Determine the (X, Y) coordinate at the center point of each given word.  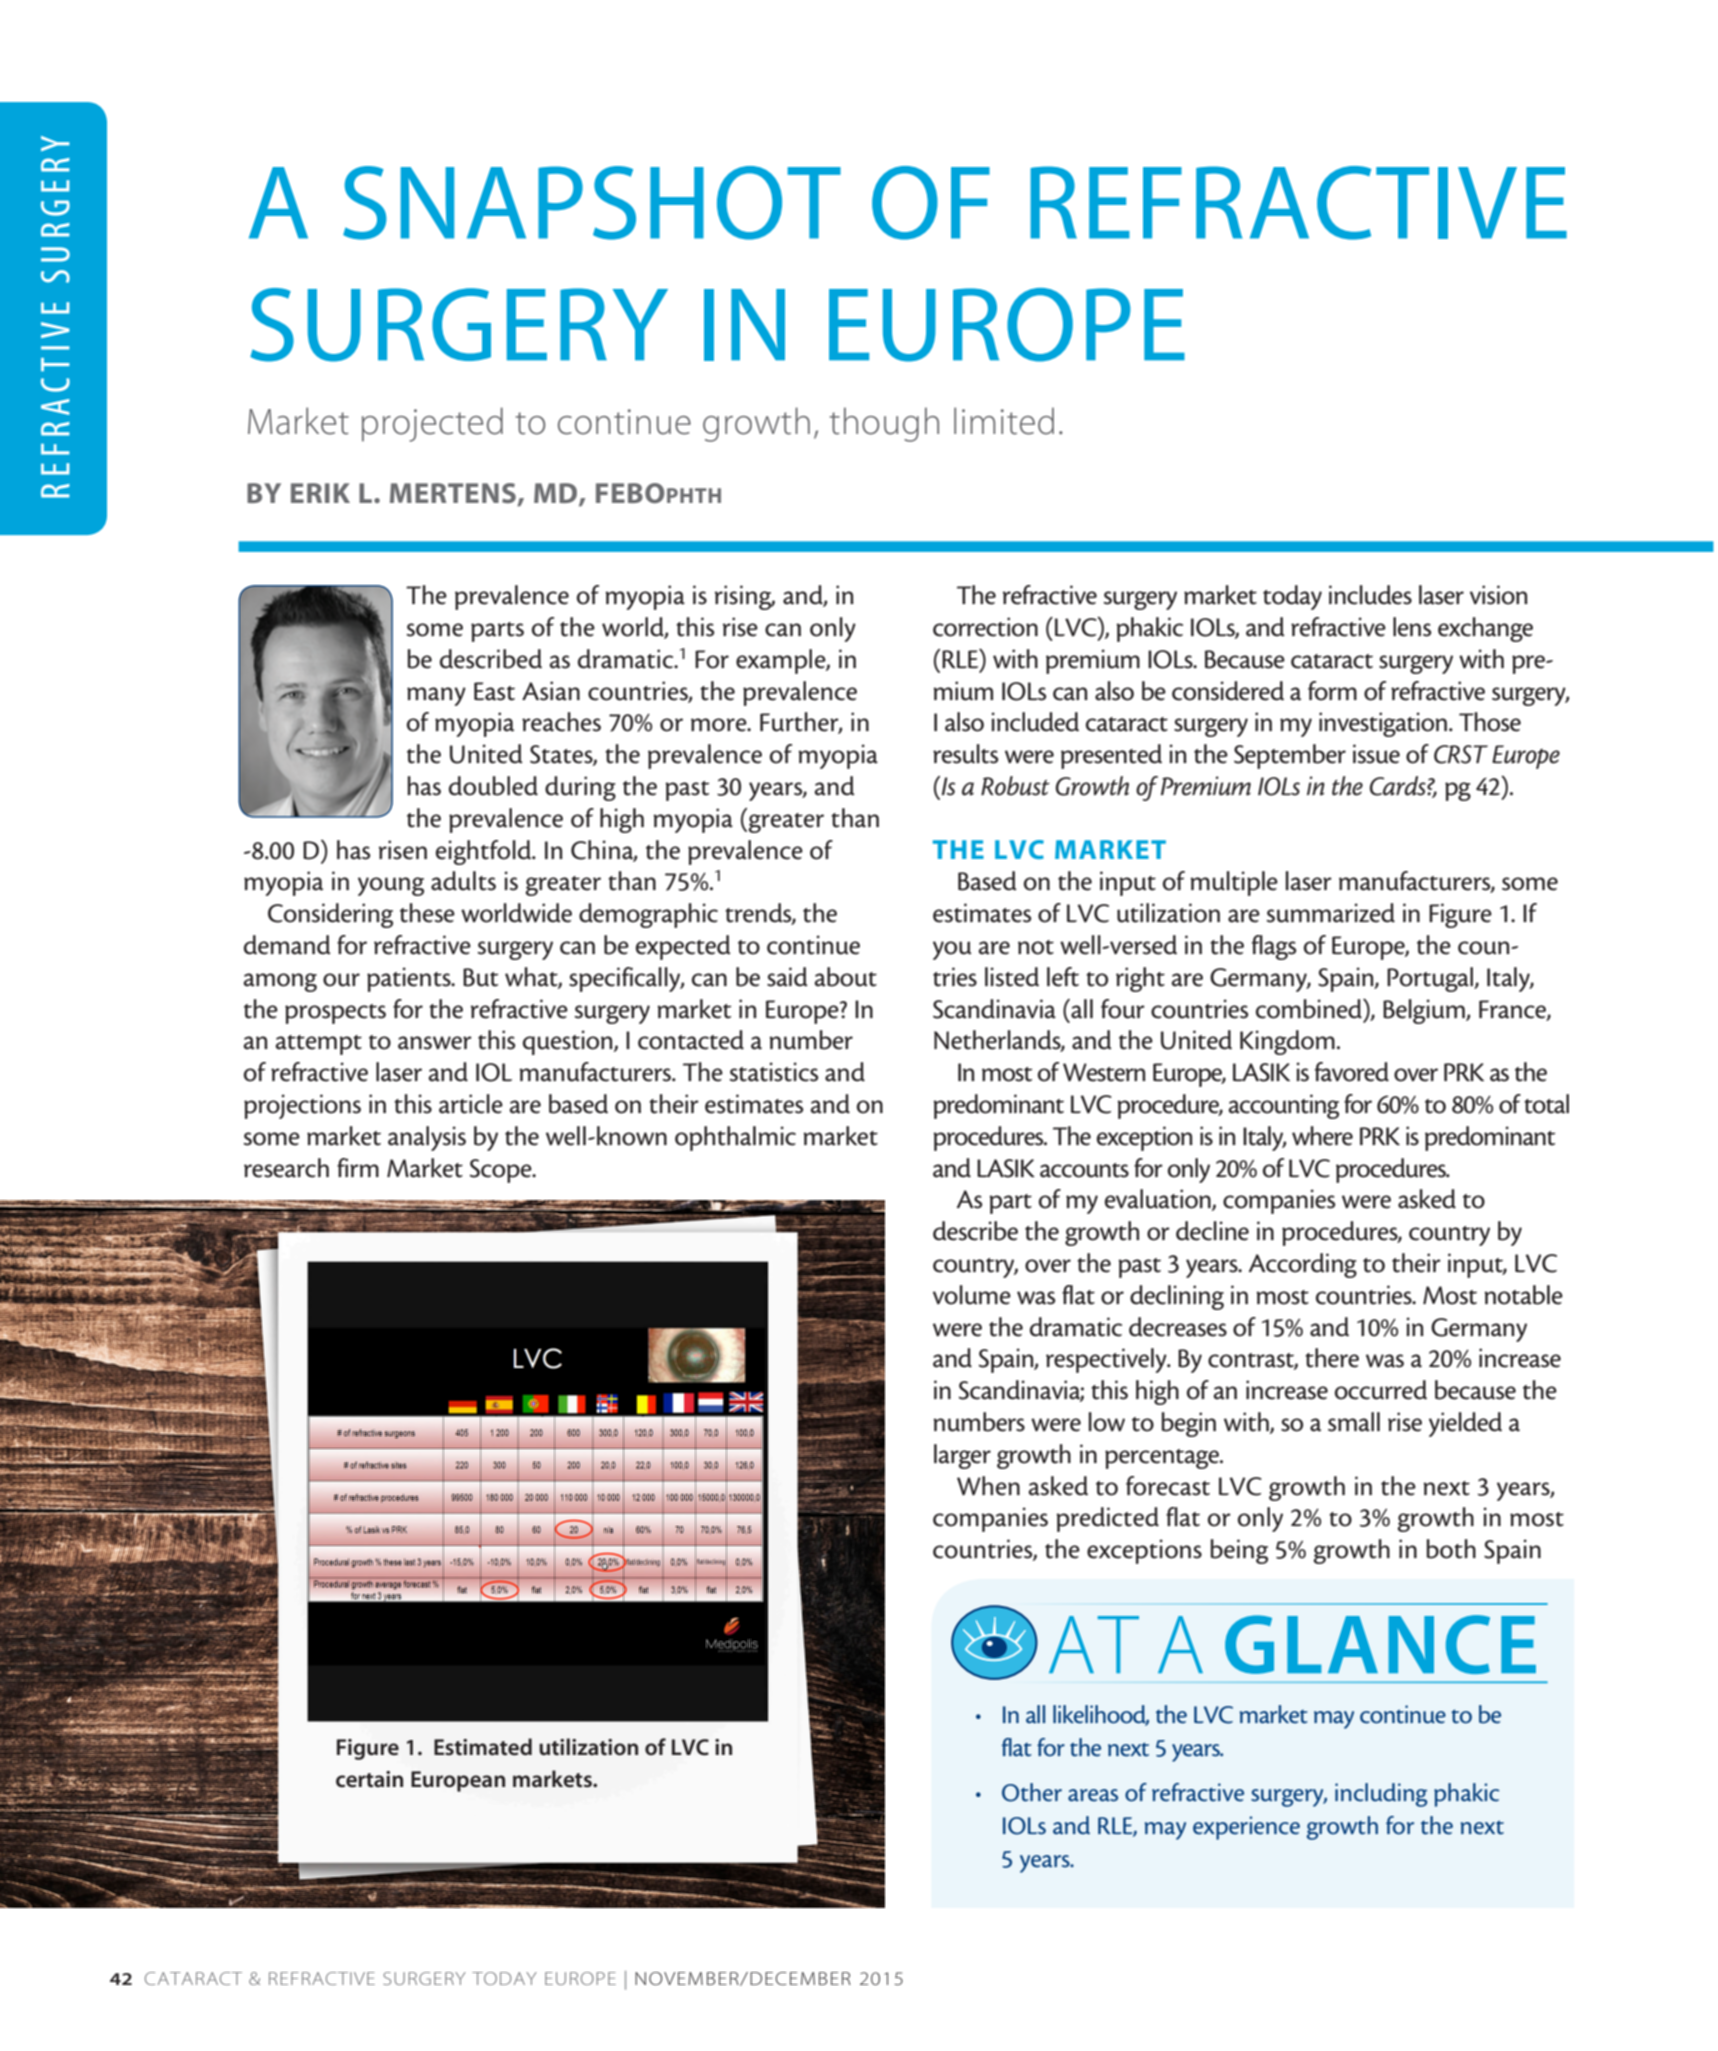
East (494, 691)
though (884, 424)
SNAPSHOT (592, 203)
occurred (1381, 1390)
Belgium (1425, 1011)
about (845, 977)
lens (1412, 627)
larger (962, 1456)
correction (985, 627)
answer (435, 1043)
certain (369, 1779)
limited (1004, 421)
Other (1032, 1792)
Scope (502, 1171)
